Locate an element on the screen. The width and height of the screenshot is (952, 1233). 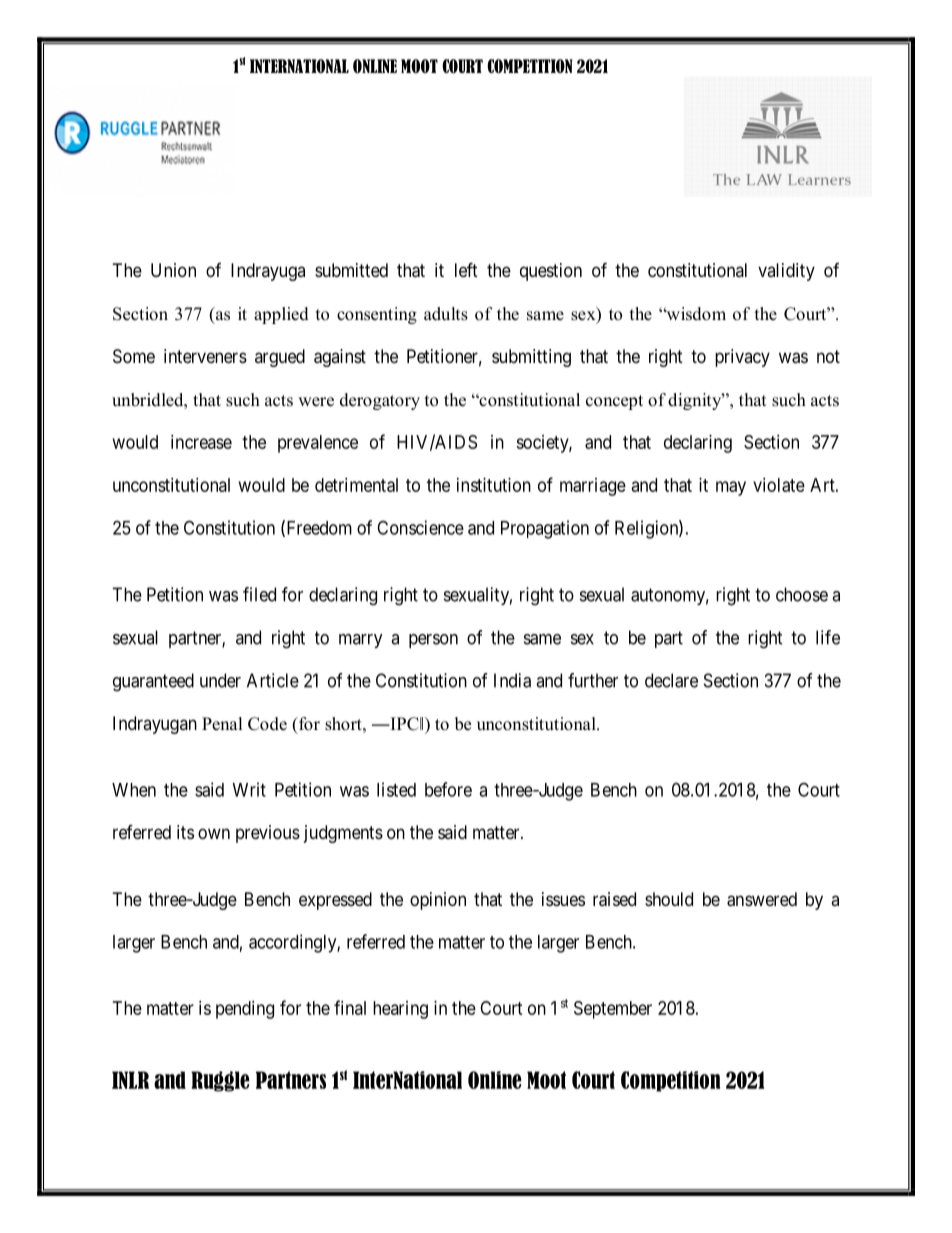
September is located at coordinates (613, 1010).
